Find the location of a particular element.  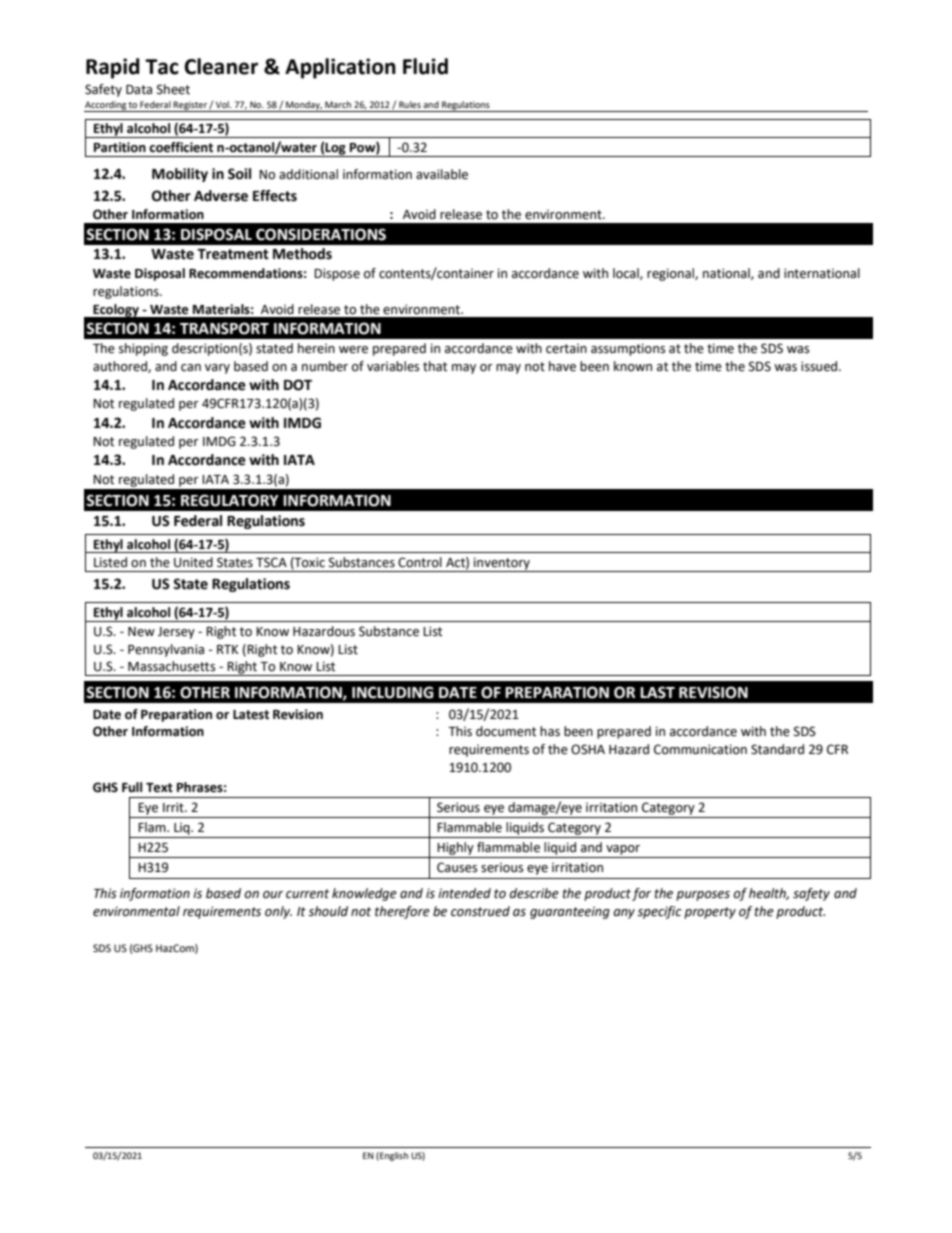

purposes is located at coordinates (703, 896).
